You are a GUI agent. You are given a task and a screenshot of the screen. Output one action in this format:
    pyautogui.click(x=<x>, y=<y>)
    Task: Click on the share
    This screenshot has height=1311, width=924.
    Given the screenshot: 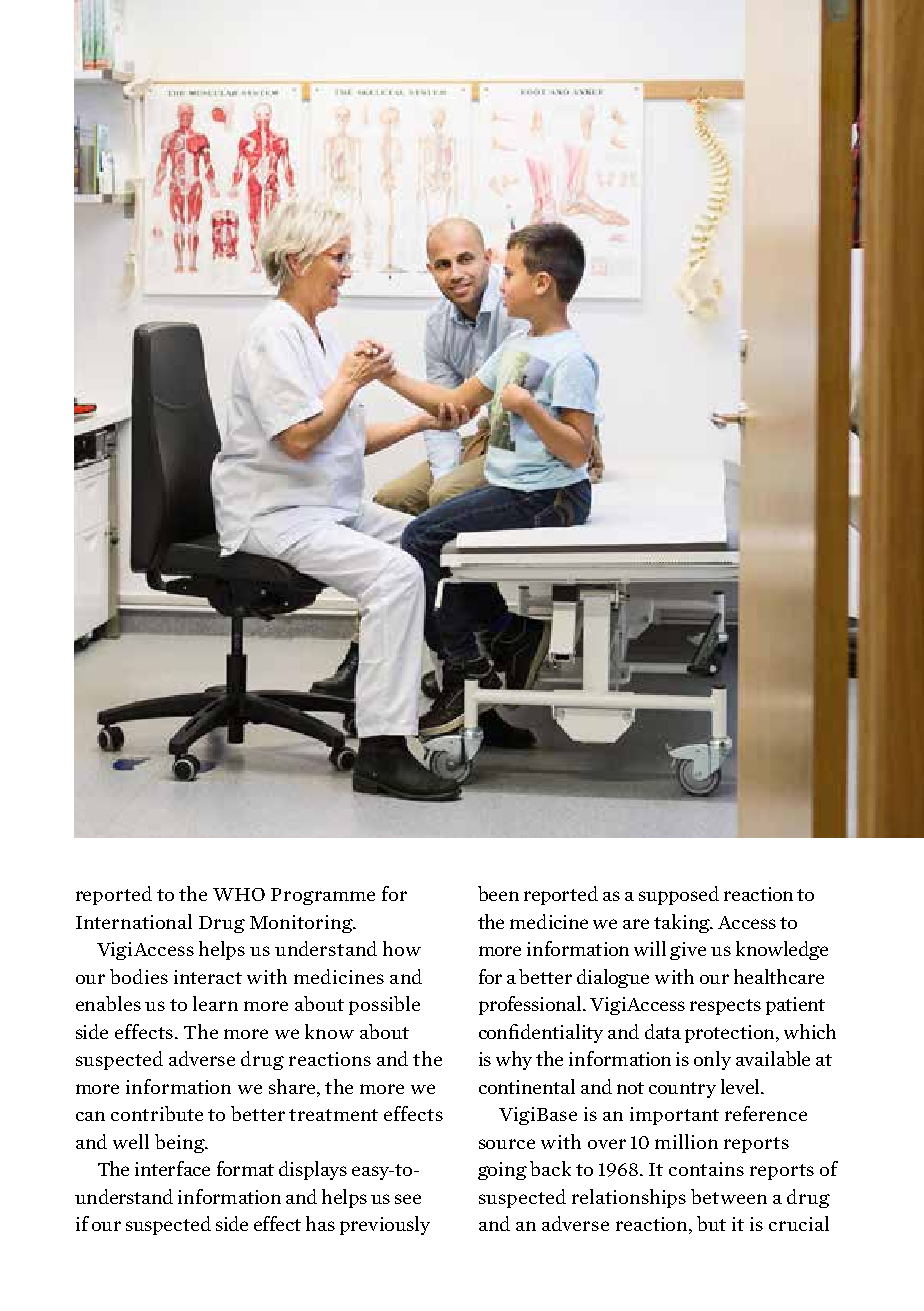 What is the action you would take?
    pyautogui.click(x=293, y=1088)
